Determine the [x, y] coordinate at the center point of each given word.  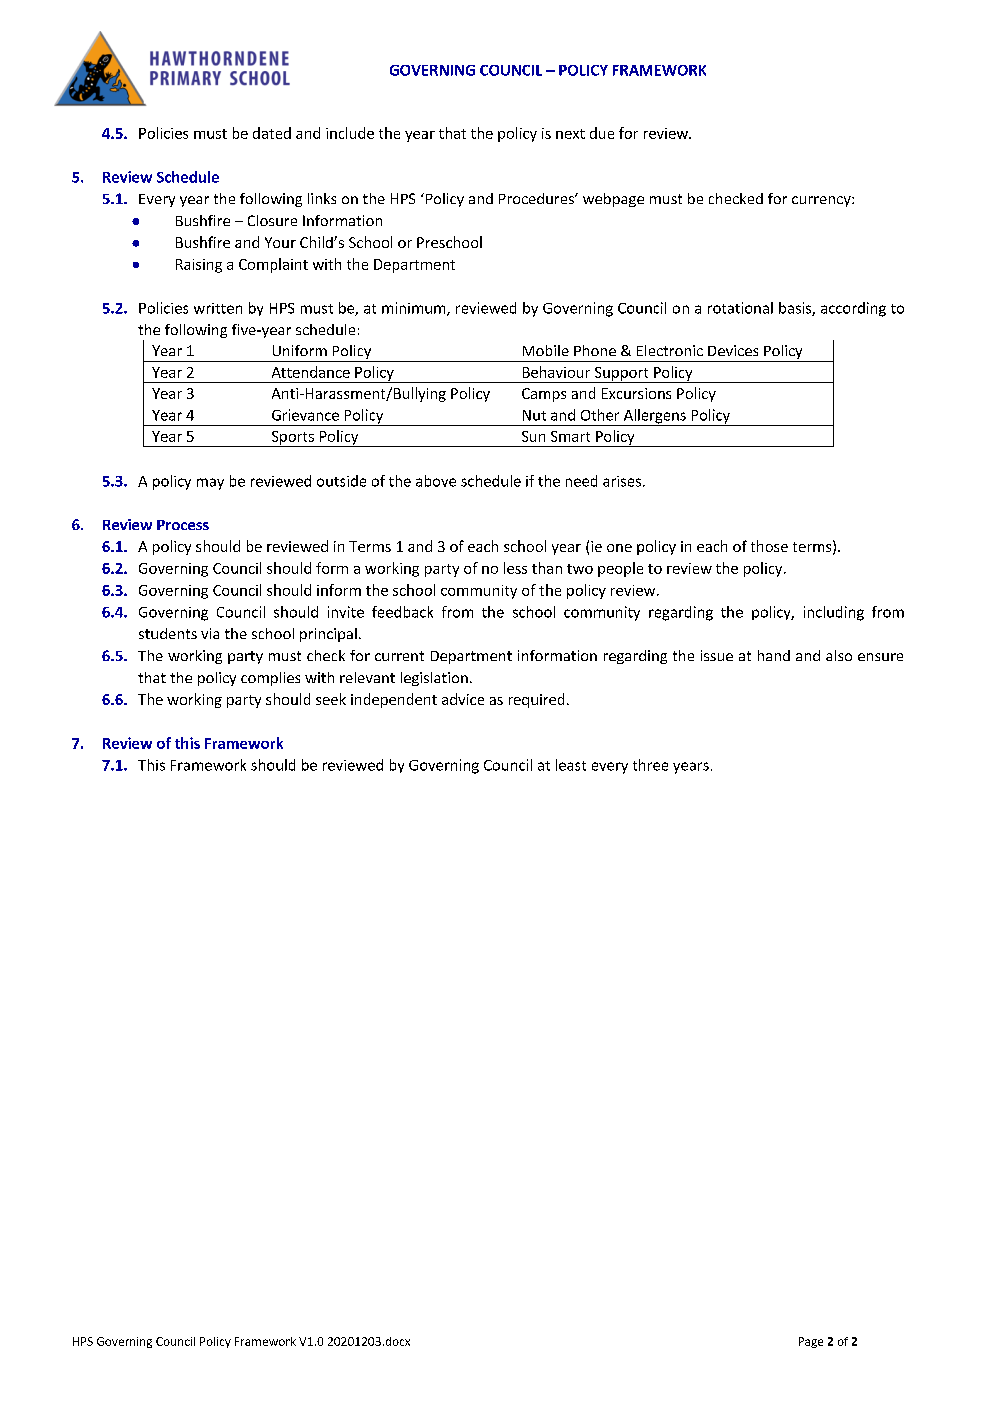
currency [822, 201]
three [650, 765]
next [570, 134]
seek [331, 699]
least [571, 765]
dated [272, 133]
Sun [533, 436]
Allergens [654, 417]
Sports [292, 439]
